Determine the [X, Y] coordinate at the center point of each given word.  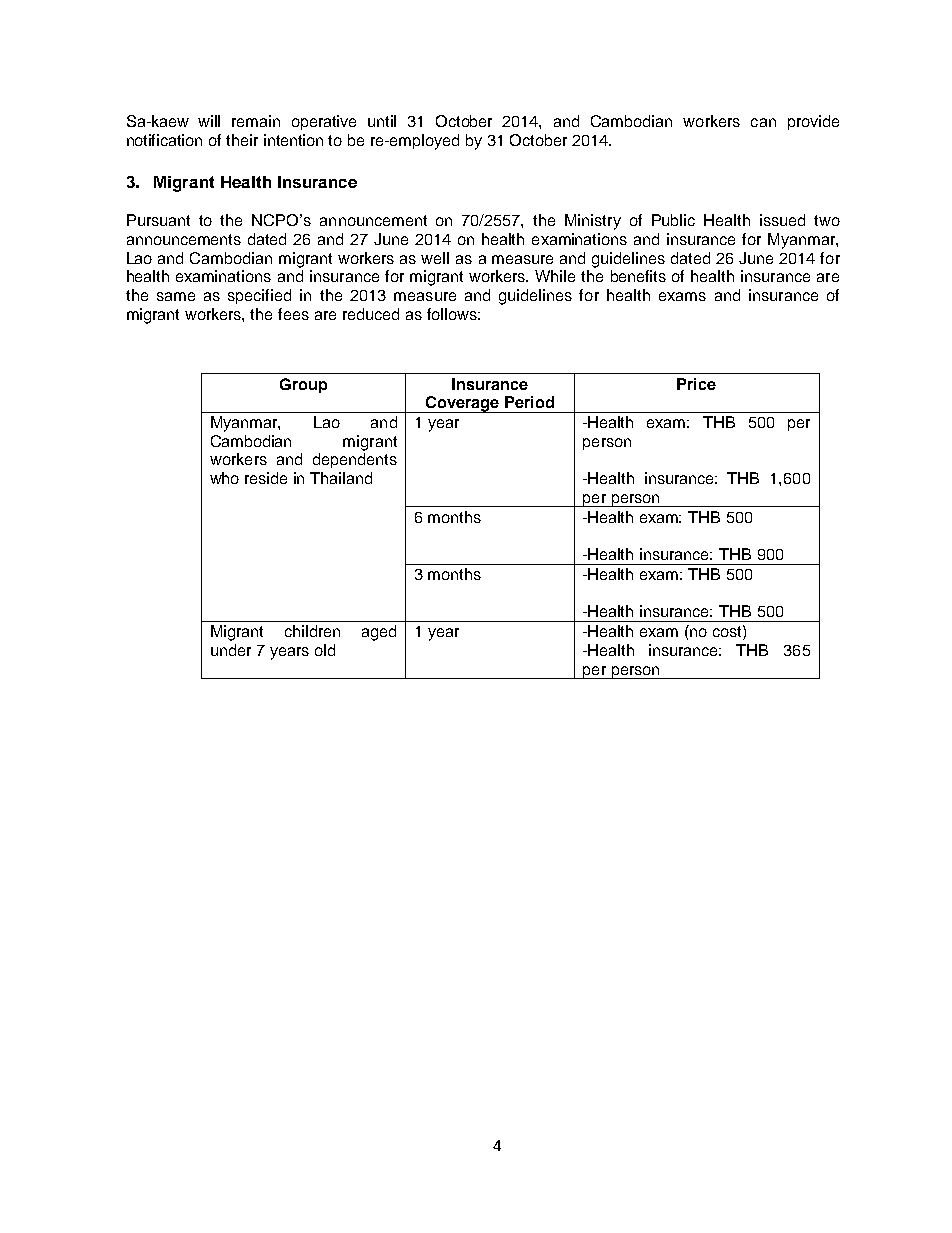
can [763, 122]
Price [696, 384]
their [242, 140]
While [555, 276]
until [382, 121]
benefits [638, 276]
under [231, 650]
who [224, 478]
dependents [355, 460]
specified [259, 296]
